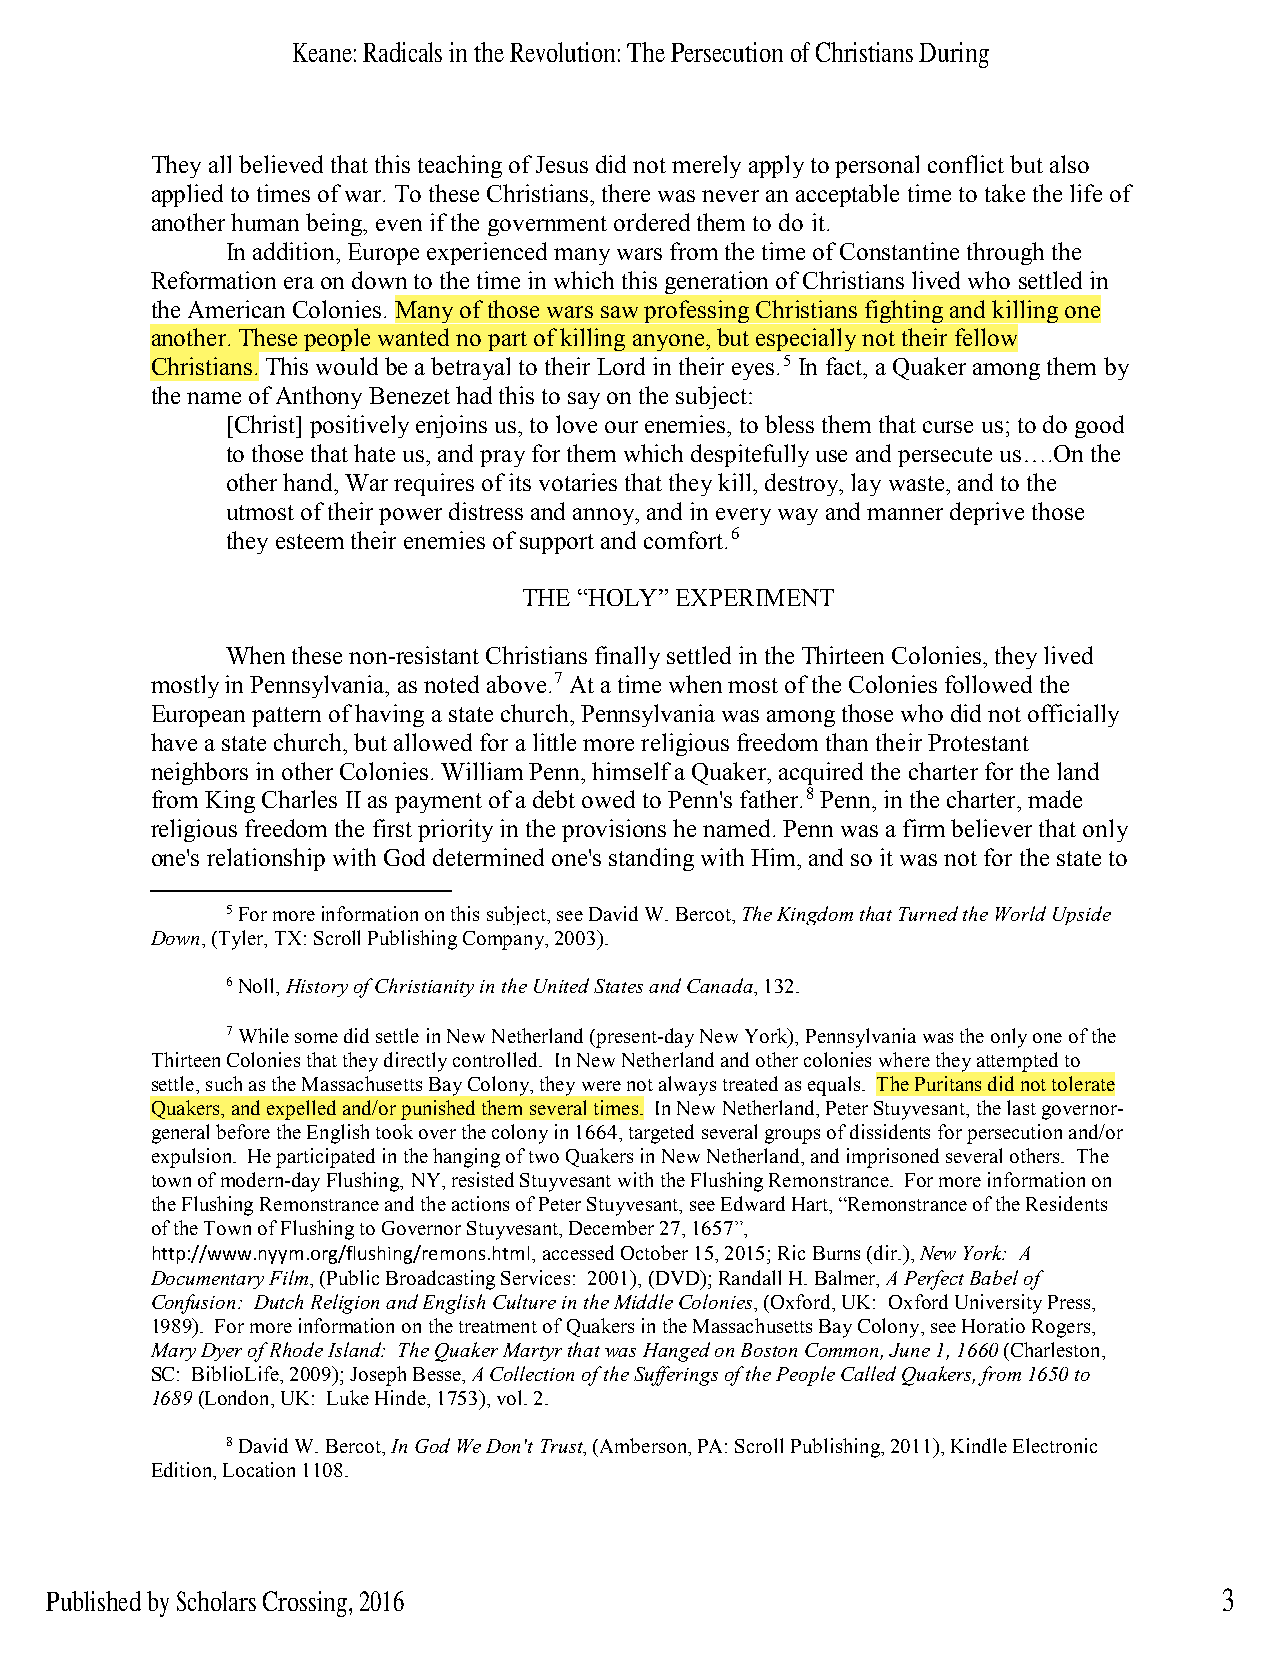  What do you see at coordinates (623, 597) in the document?
I see `HOLY` at bounding box center [623, 597].
